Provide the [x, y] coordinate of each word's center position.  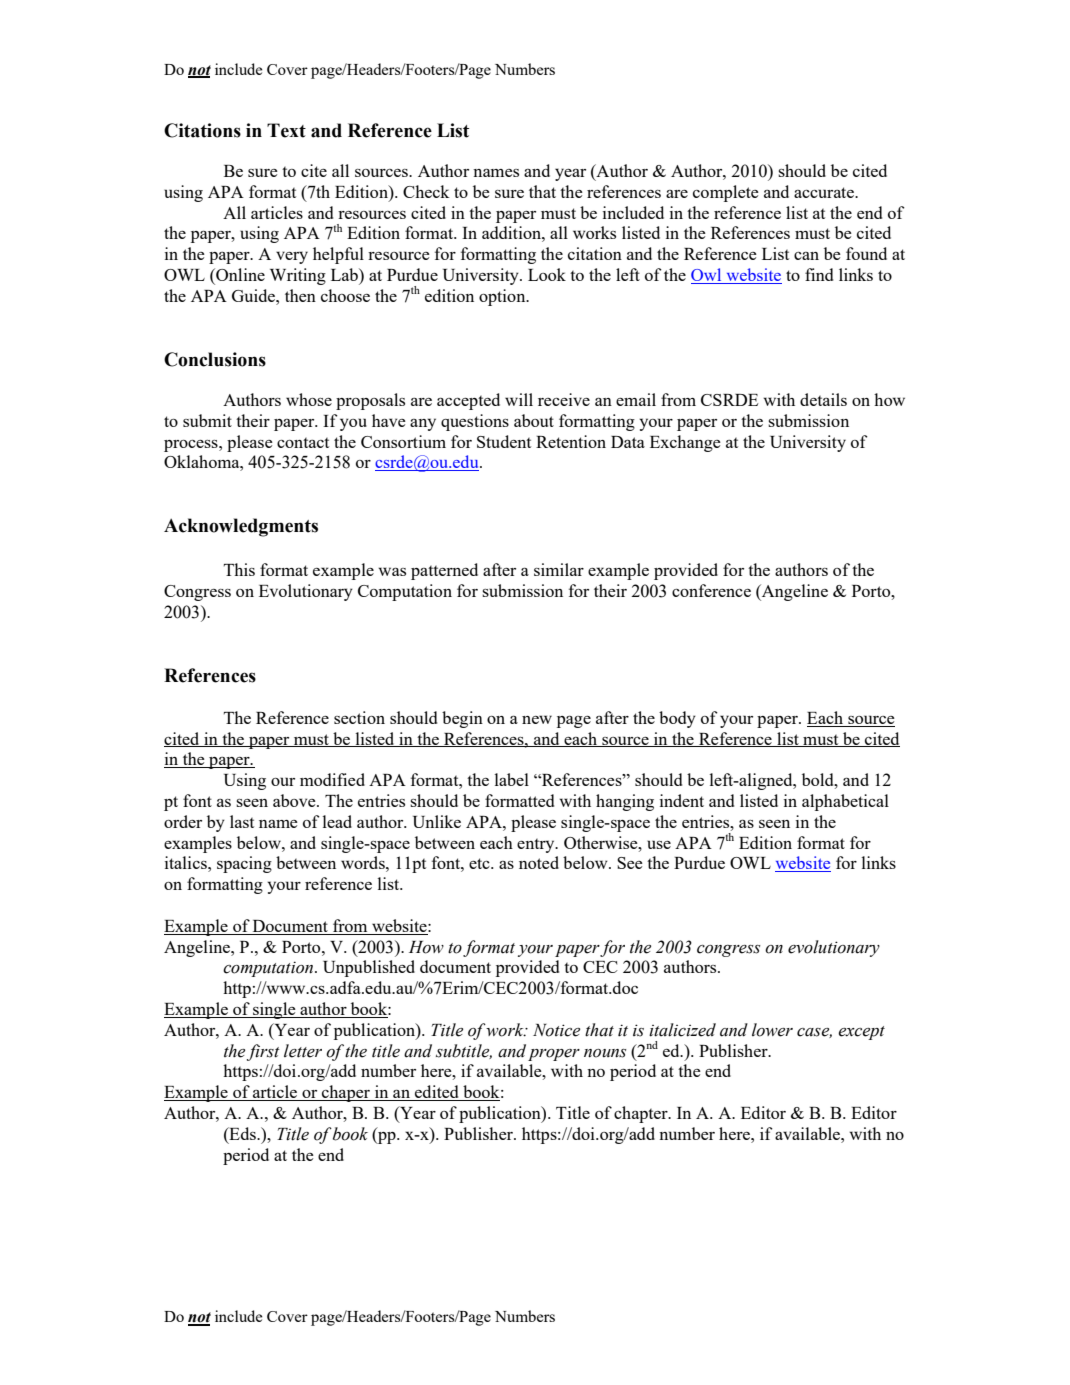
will [519, 399]
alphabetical [845, 802]
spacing [244, 864]
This [239, 569]
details [823, 399]
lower [772, 1030]
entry [537, 846]
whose [309, 399]
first [263, 1052]
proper [554, 1055]
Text [286, 130]
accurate [825, 192]
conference [711, 590]
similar [559, 569]
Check [426, 191]
